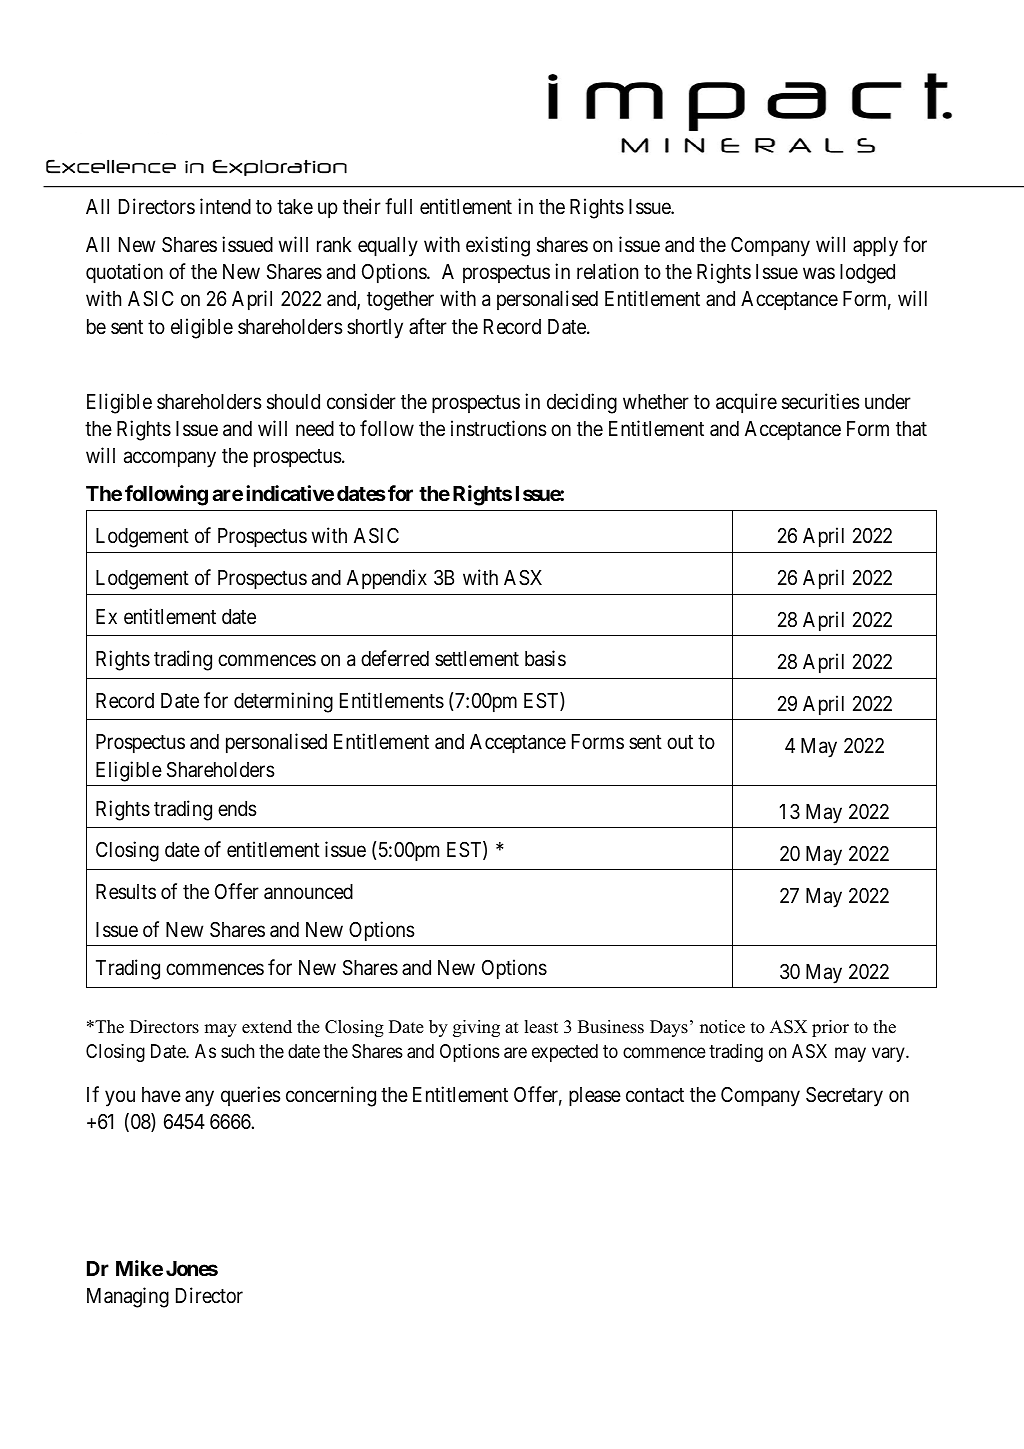  I want to click on intend, so click(225, 206).
